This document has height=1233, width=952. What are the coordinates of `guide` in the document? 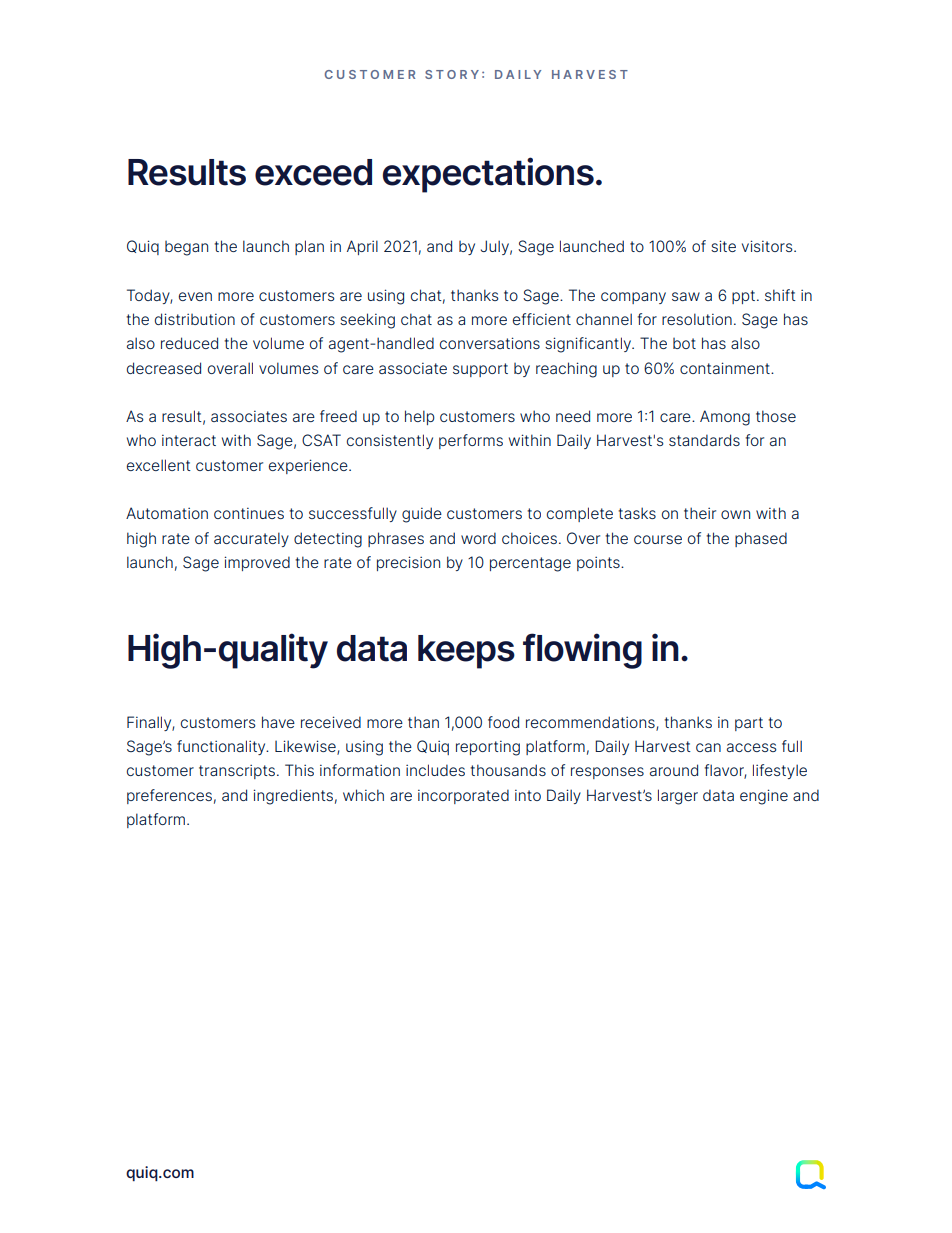 It's located at (422, 515).
